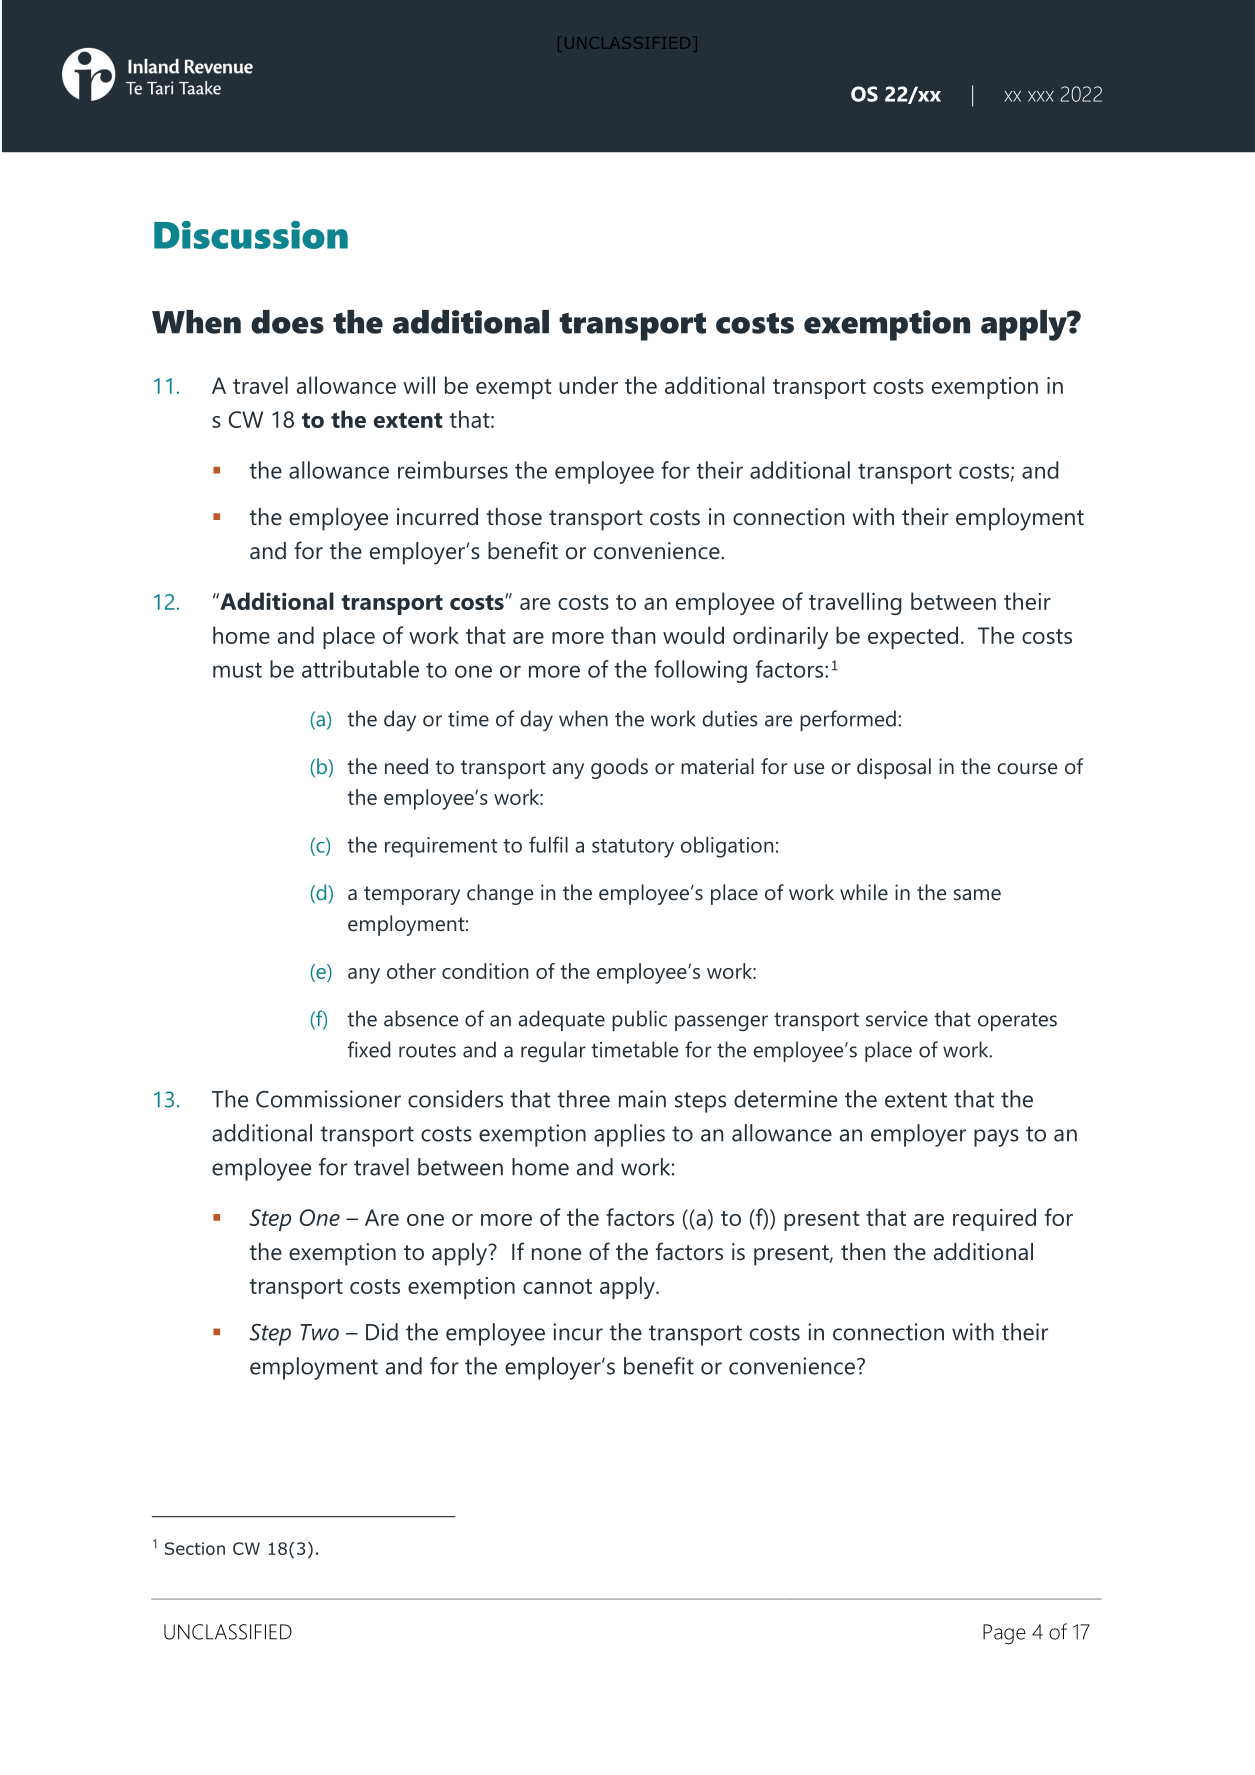 The image size is (1255, 1775). I want to click on cannot, so click(557, 1286).
